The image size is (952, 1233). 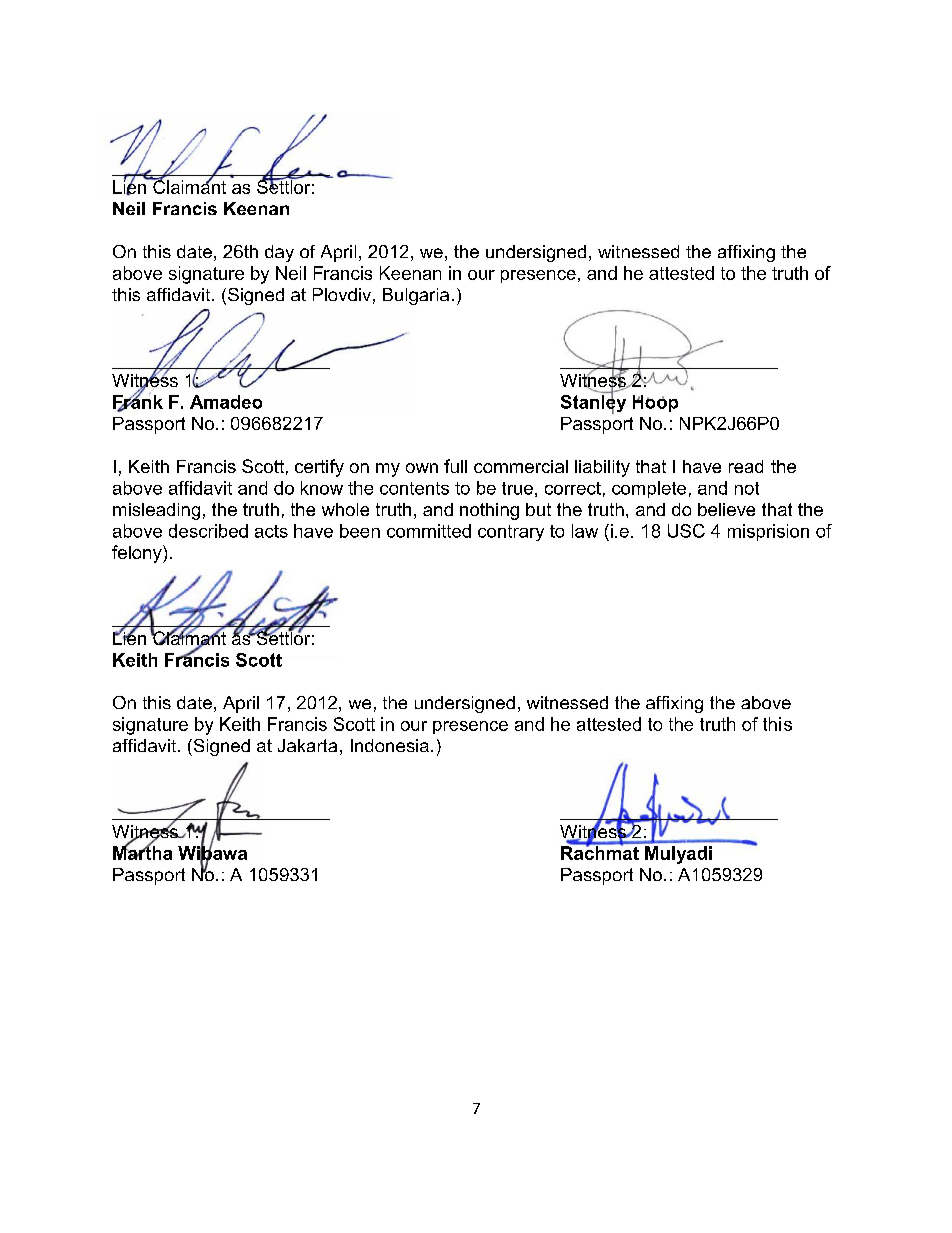 What do you see at coordinates (655, 403) in the screenshot?
I see `Hoop` at bounding box center [655, 403].
